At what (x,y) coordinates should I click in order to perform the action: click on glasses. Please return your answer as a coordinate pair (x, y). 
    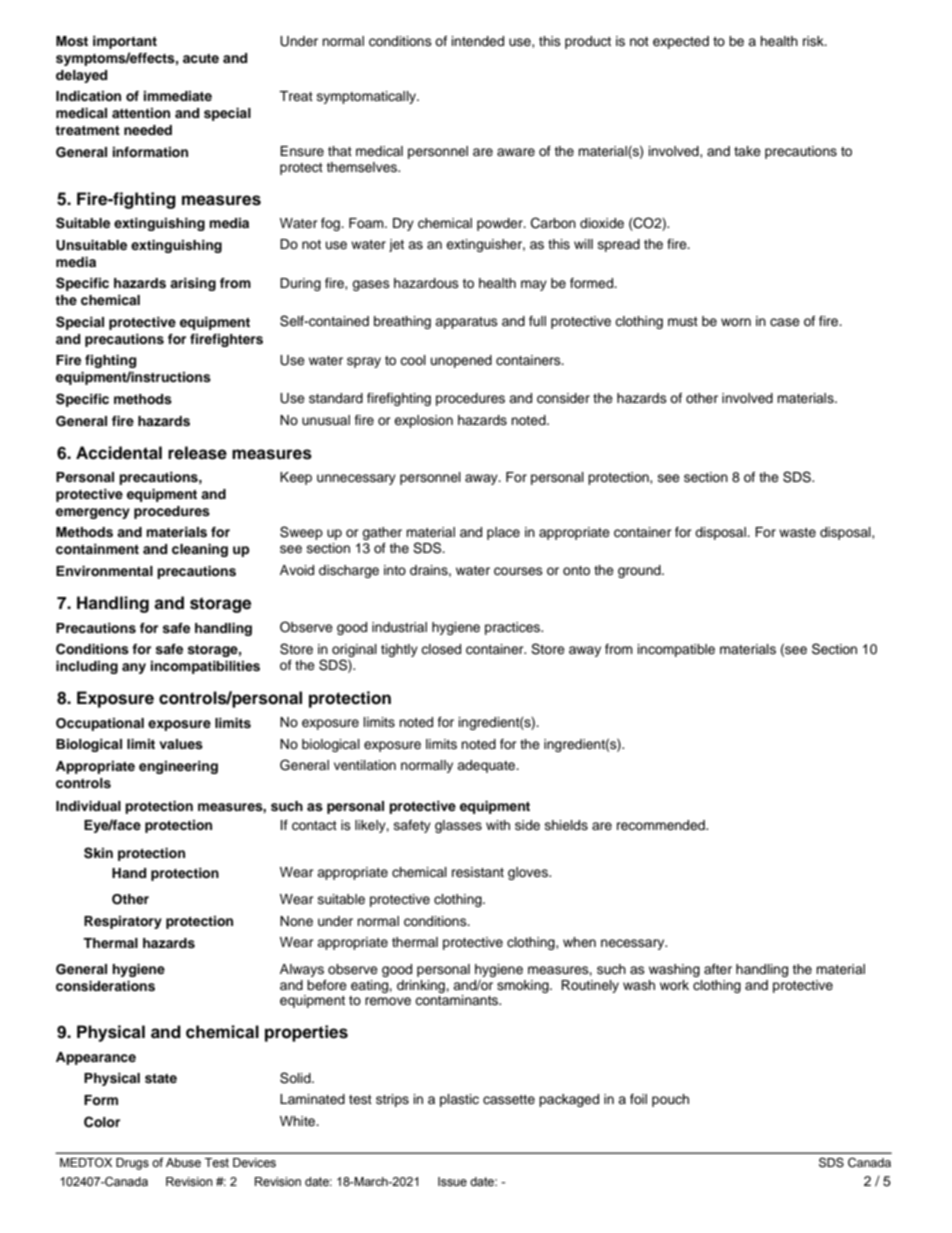
    Looking at the image, I should click on (458, 826).
